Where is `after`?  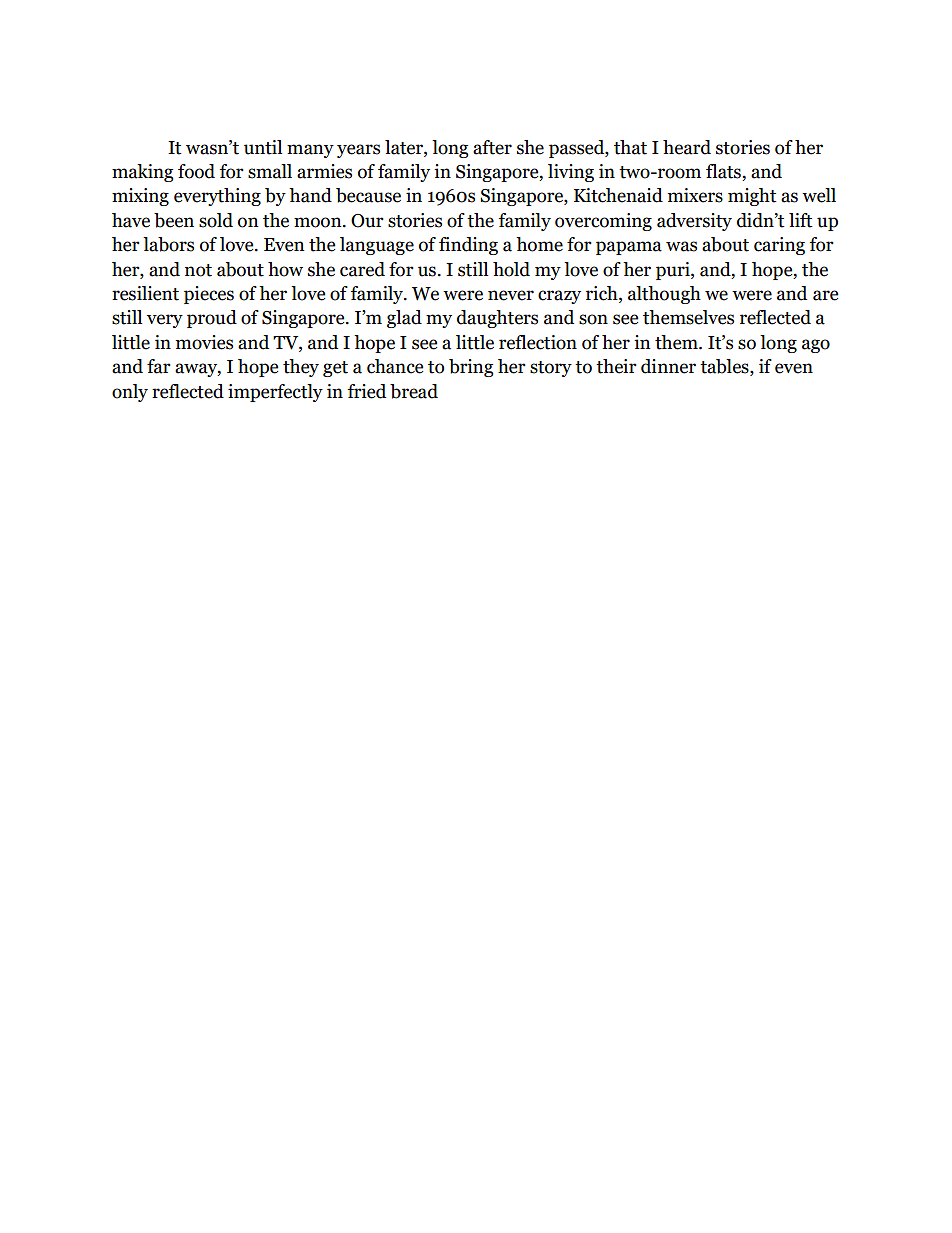
after is located at coordinates (492, 147).
